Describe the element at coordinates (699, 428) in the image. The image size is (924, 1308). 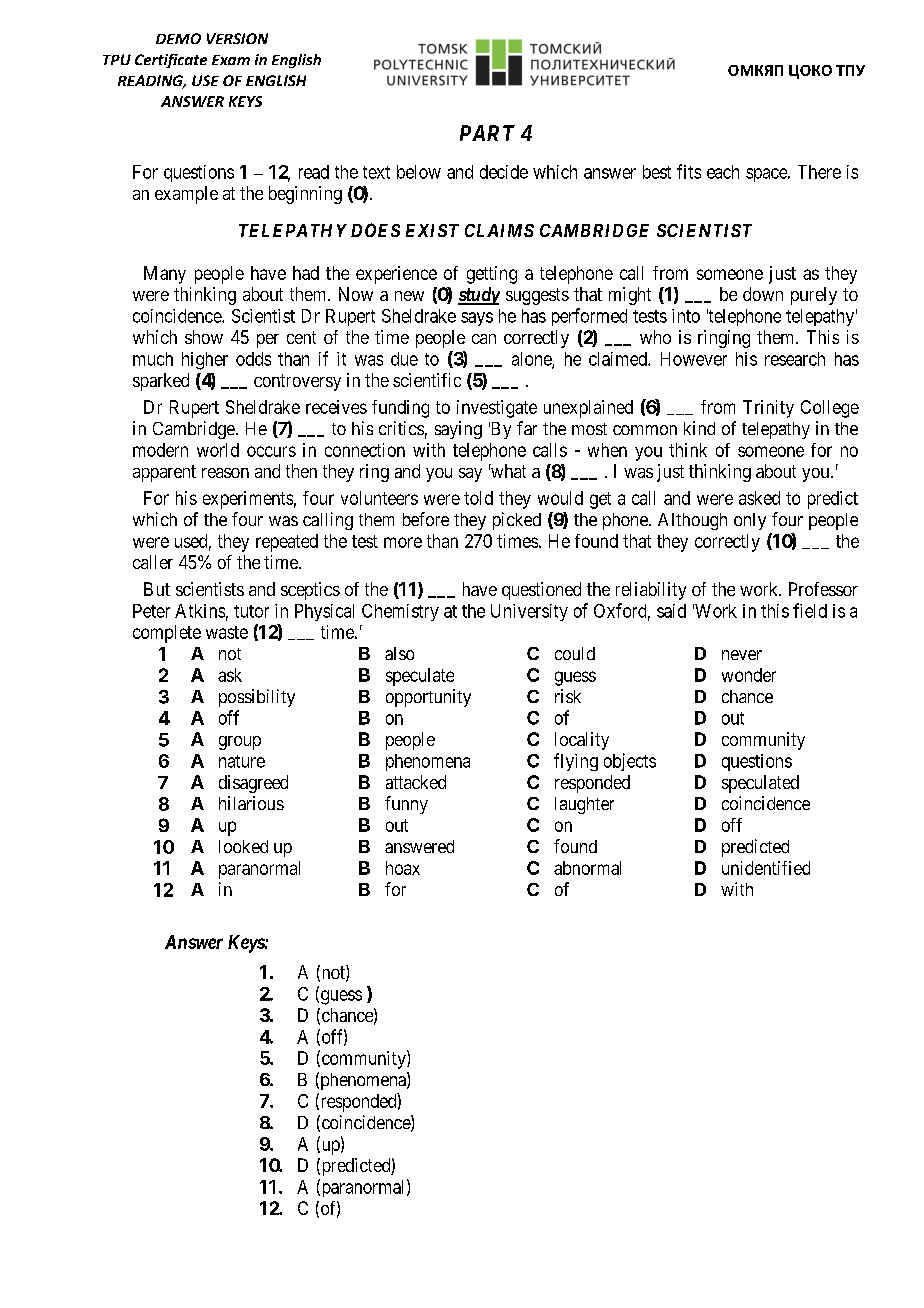
I see `kind` at that location.
